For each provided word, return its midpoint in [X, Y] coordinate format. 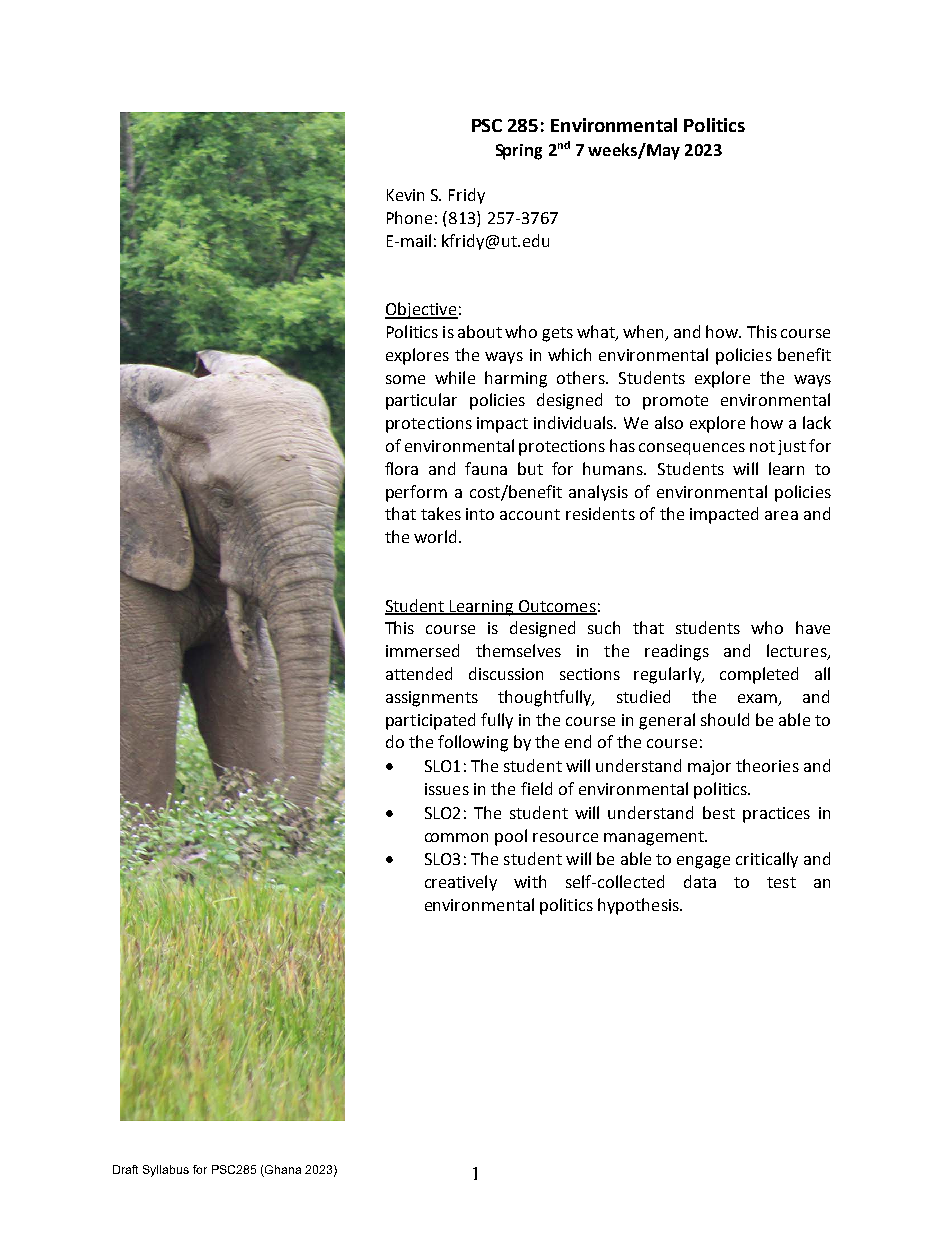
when [645, 333]
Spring [519, 152]
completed [759, 675]
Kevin [405, 195]
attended [419, 673]
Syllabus [166, 1171]
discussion [506, 673]
